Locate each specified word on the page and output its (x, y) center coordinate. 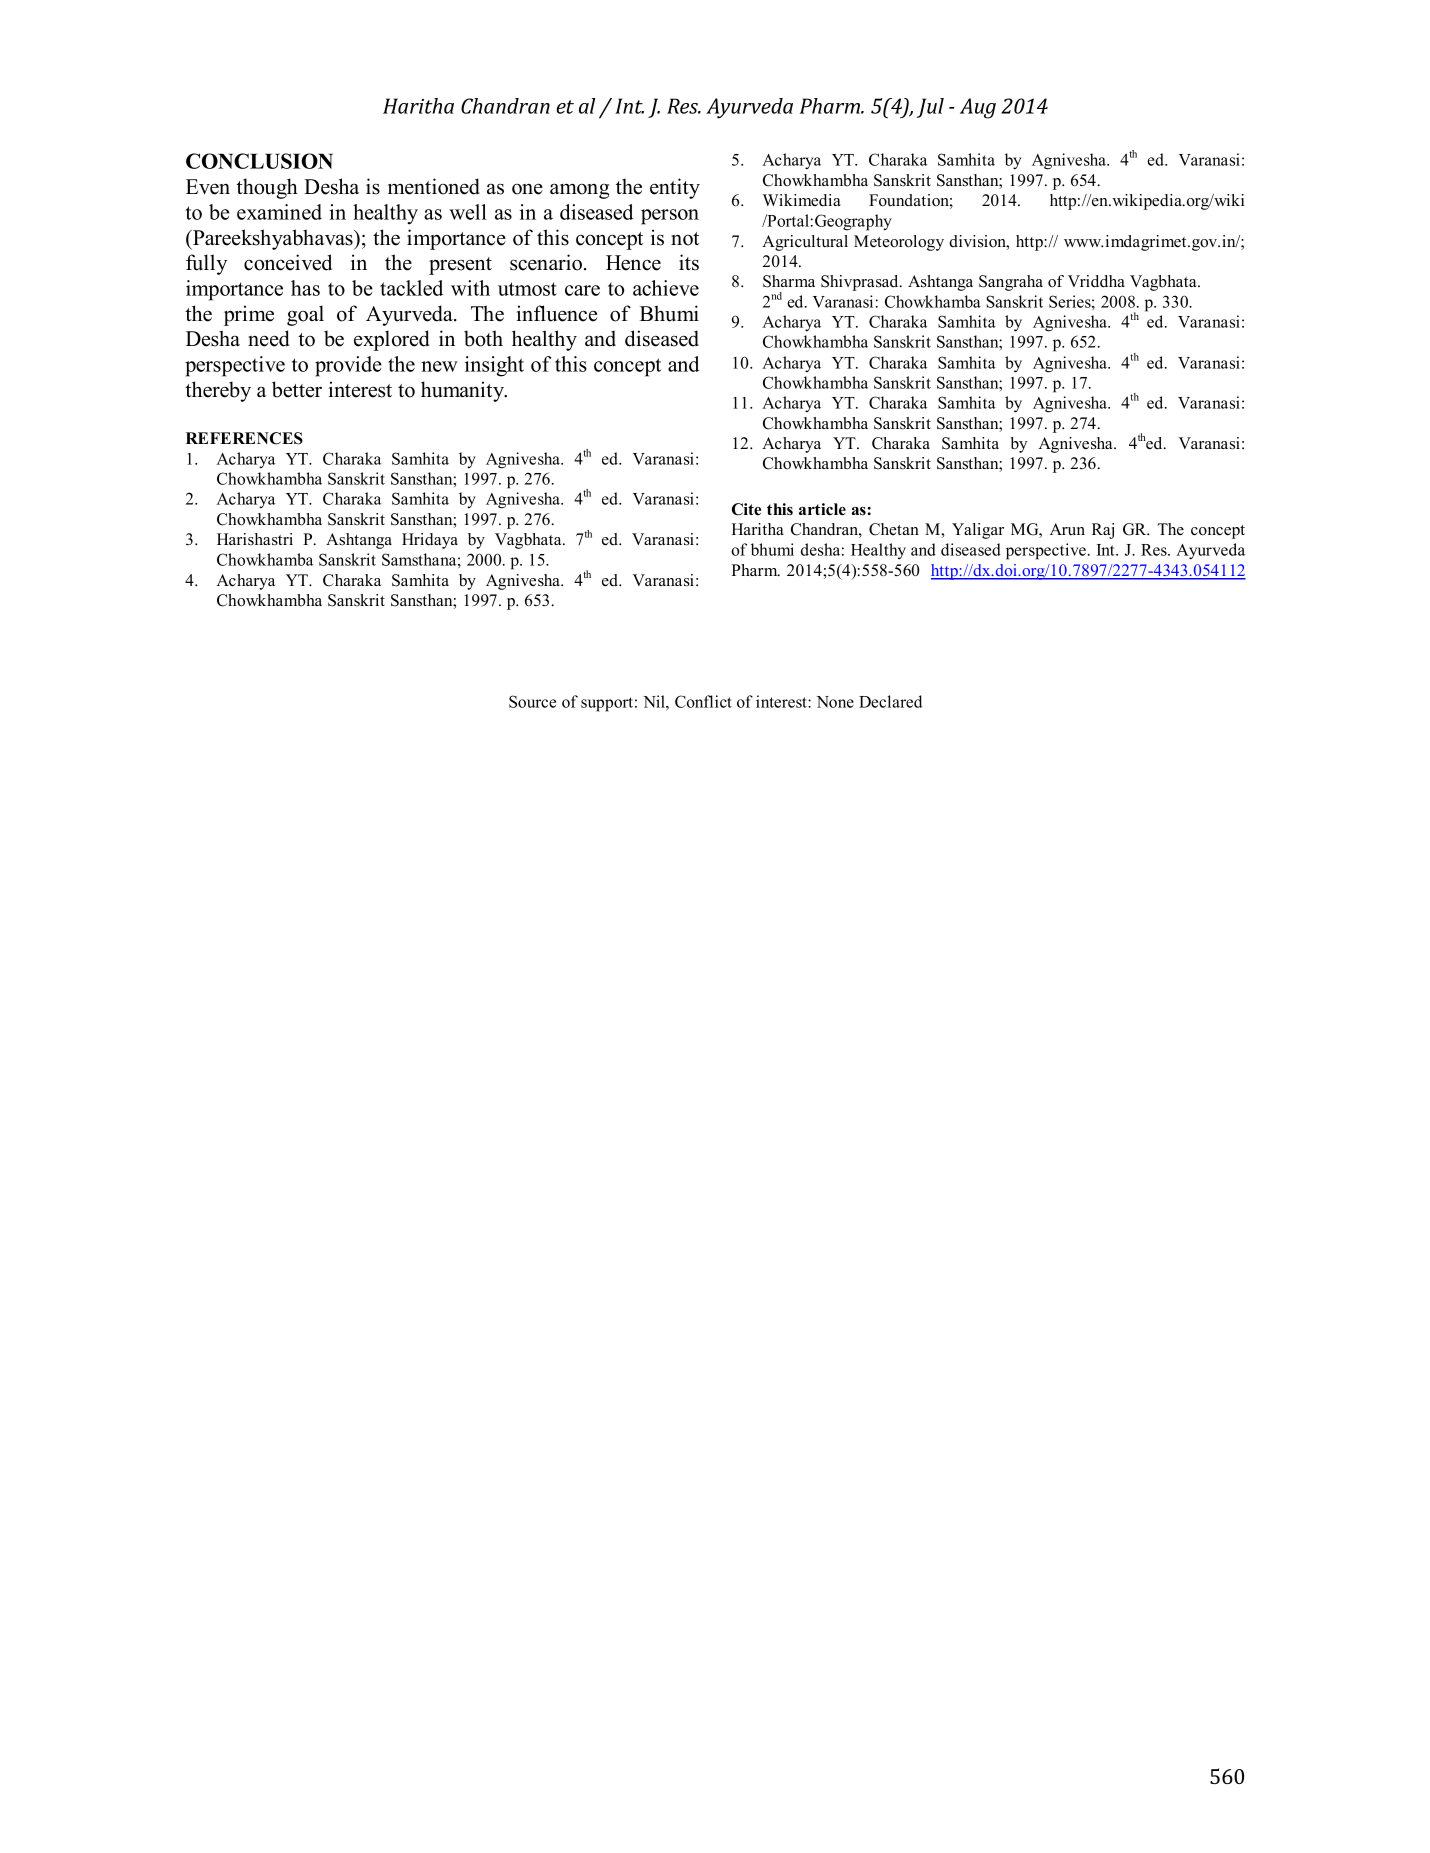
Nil (655, 701)
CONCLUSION (259, 161)
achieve (666, 288)
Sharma (789, 281)
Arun (1067, 529)
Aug (978, 108)
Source (532, 701)
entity (675, 188)
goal (305, 315)
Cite (746, 509)
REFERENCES (244, 438)
